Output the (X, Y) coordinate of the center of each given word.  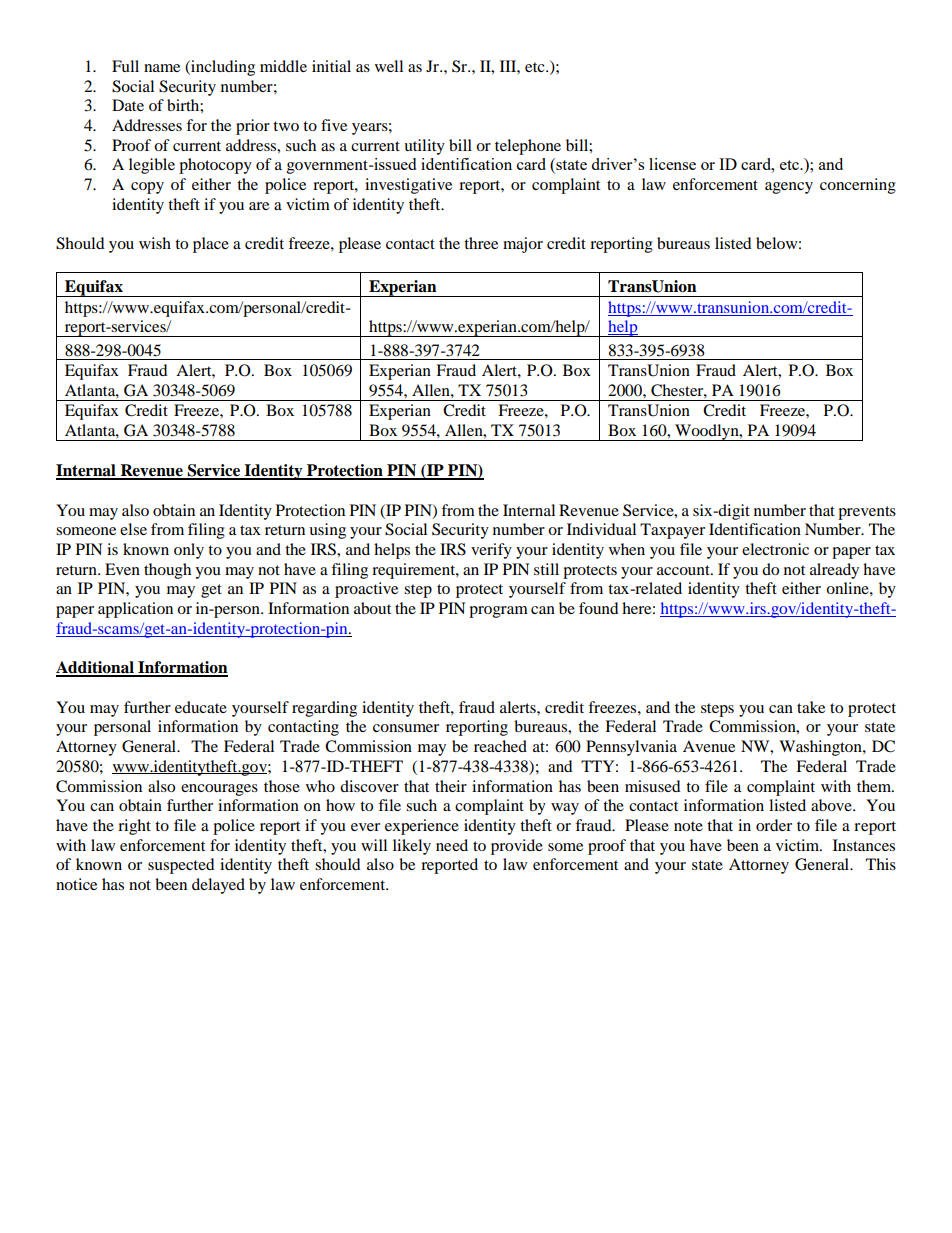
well (389, 66)
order (774, 825)
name (162, 68)
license (672, 164)
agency (789, 188)
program (498, 612)
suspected (181, 866)
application (135, 610)
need (452, 845)
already (834, 571)
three (481, 243)
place (211, 245)
